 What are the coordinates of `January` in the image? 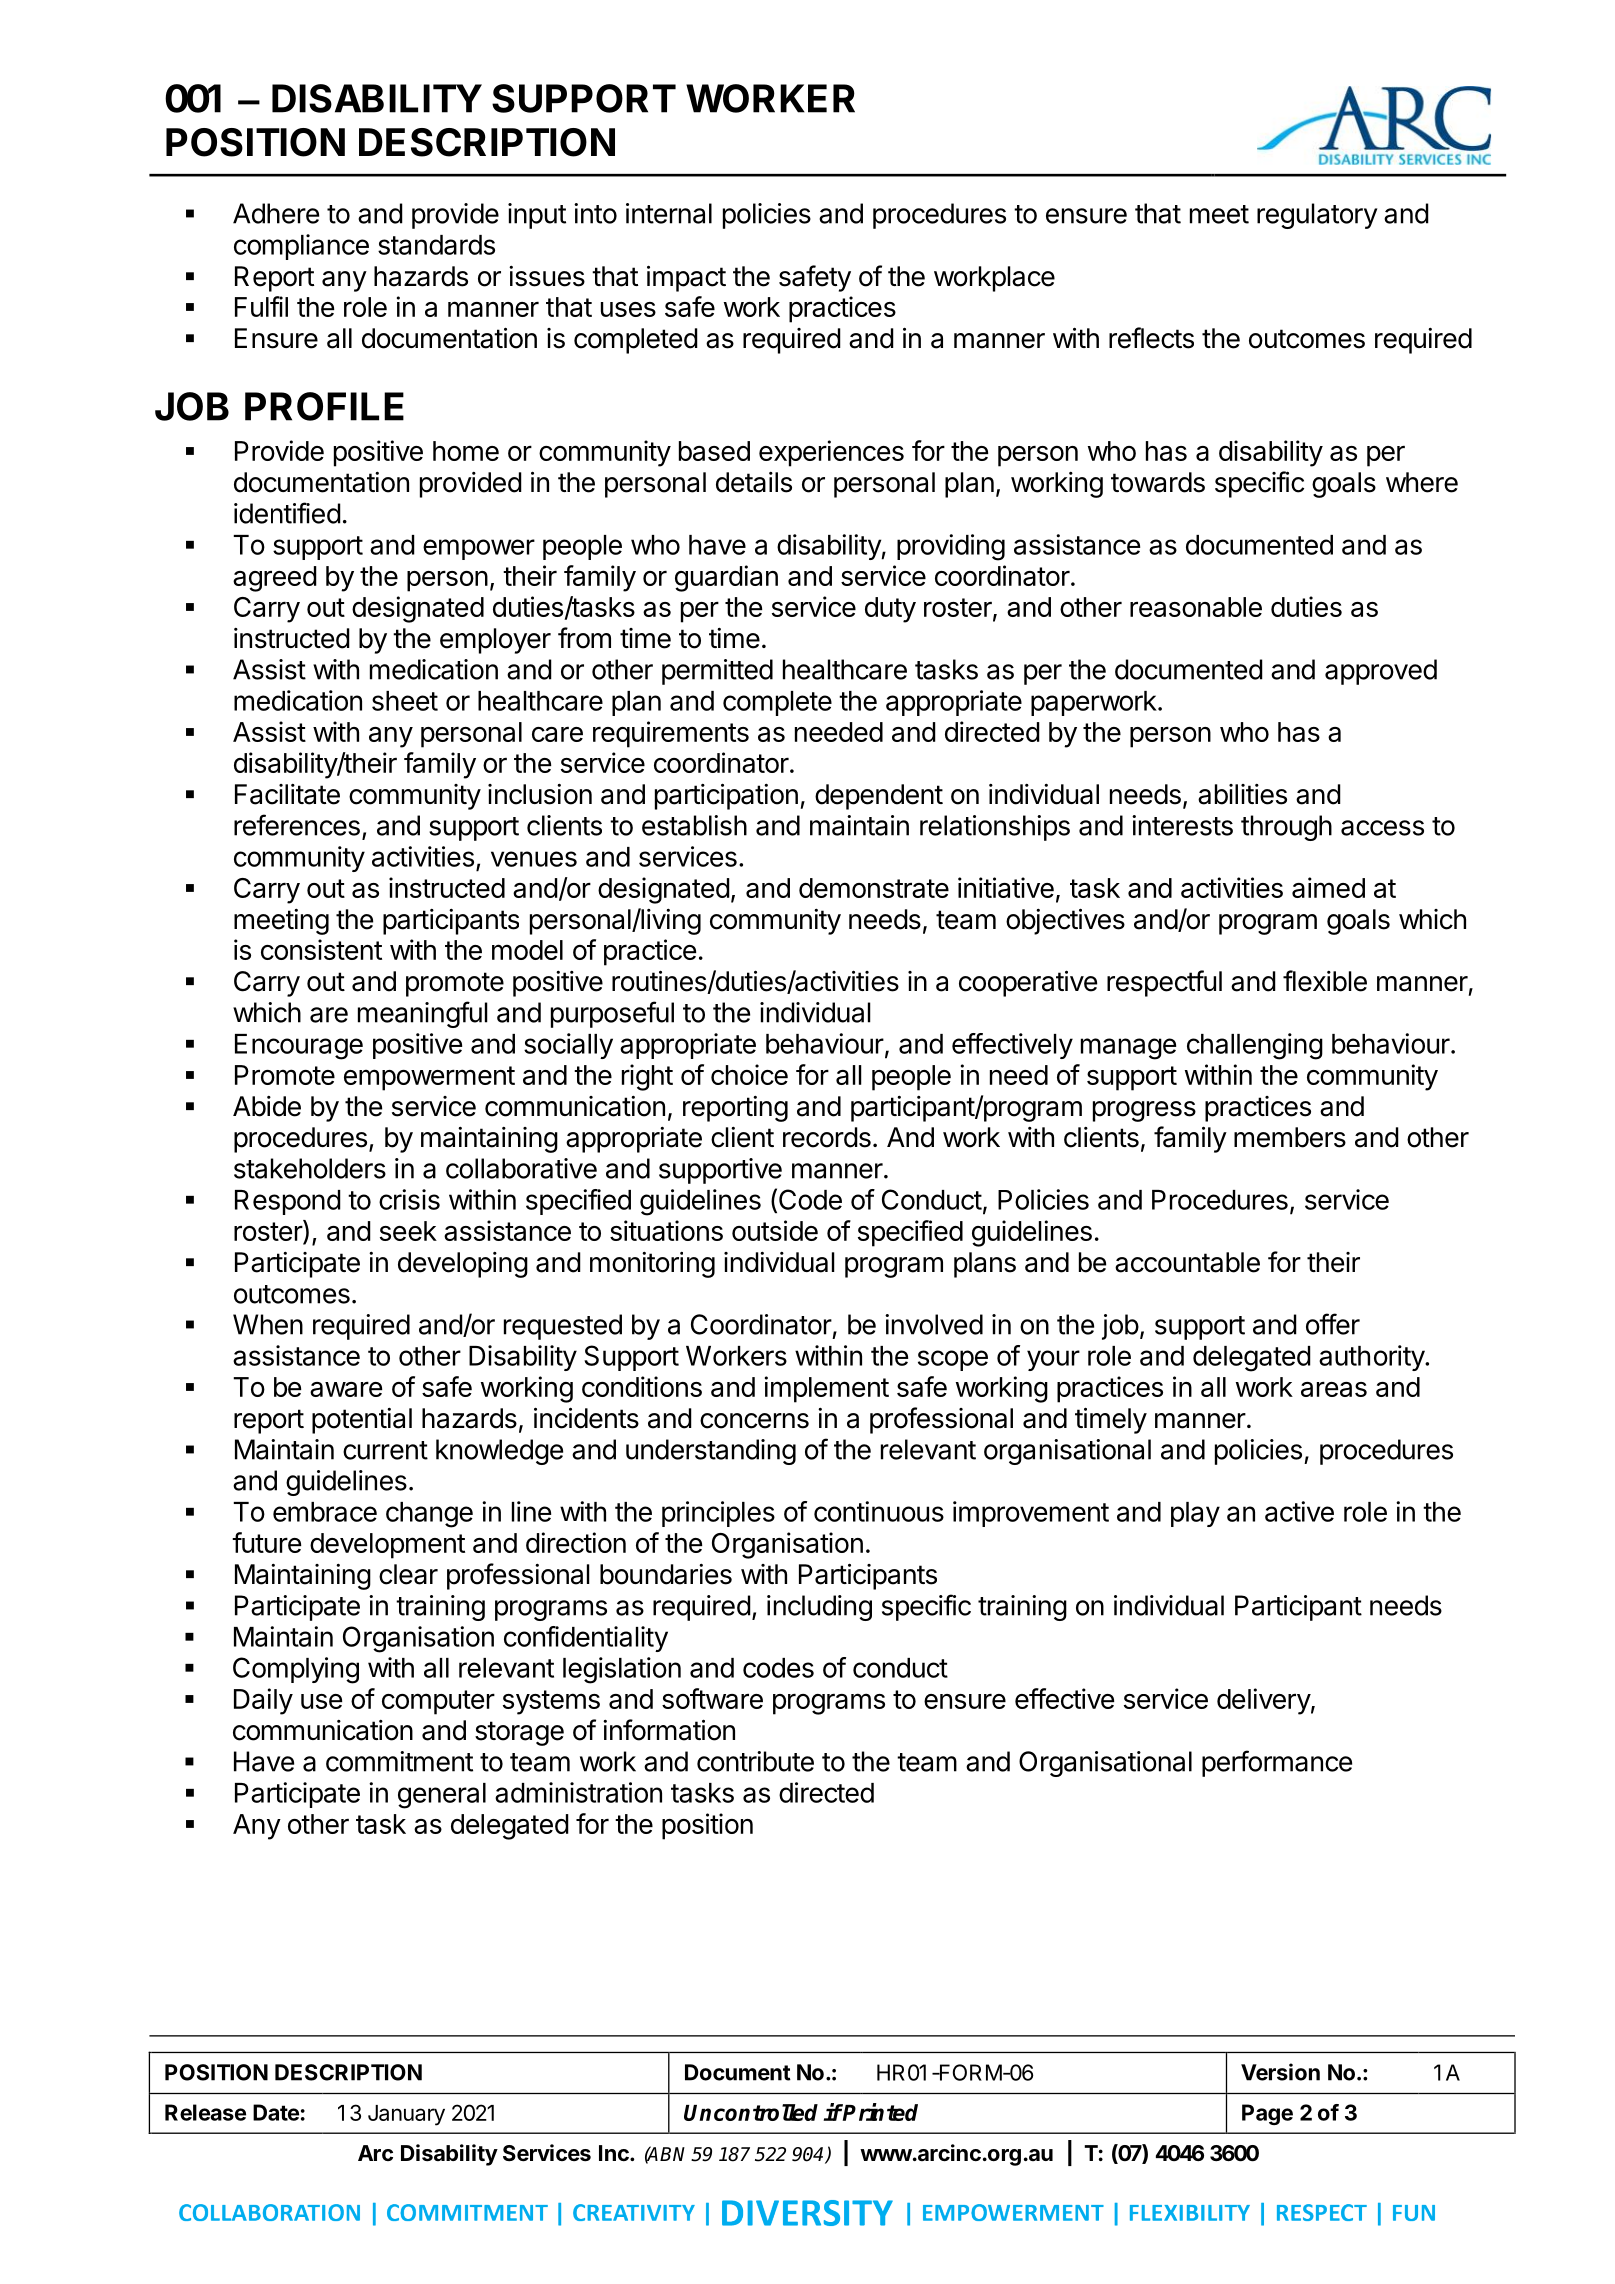 It's located at (406, 2115).
